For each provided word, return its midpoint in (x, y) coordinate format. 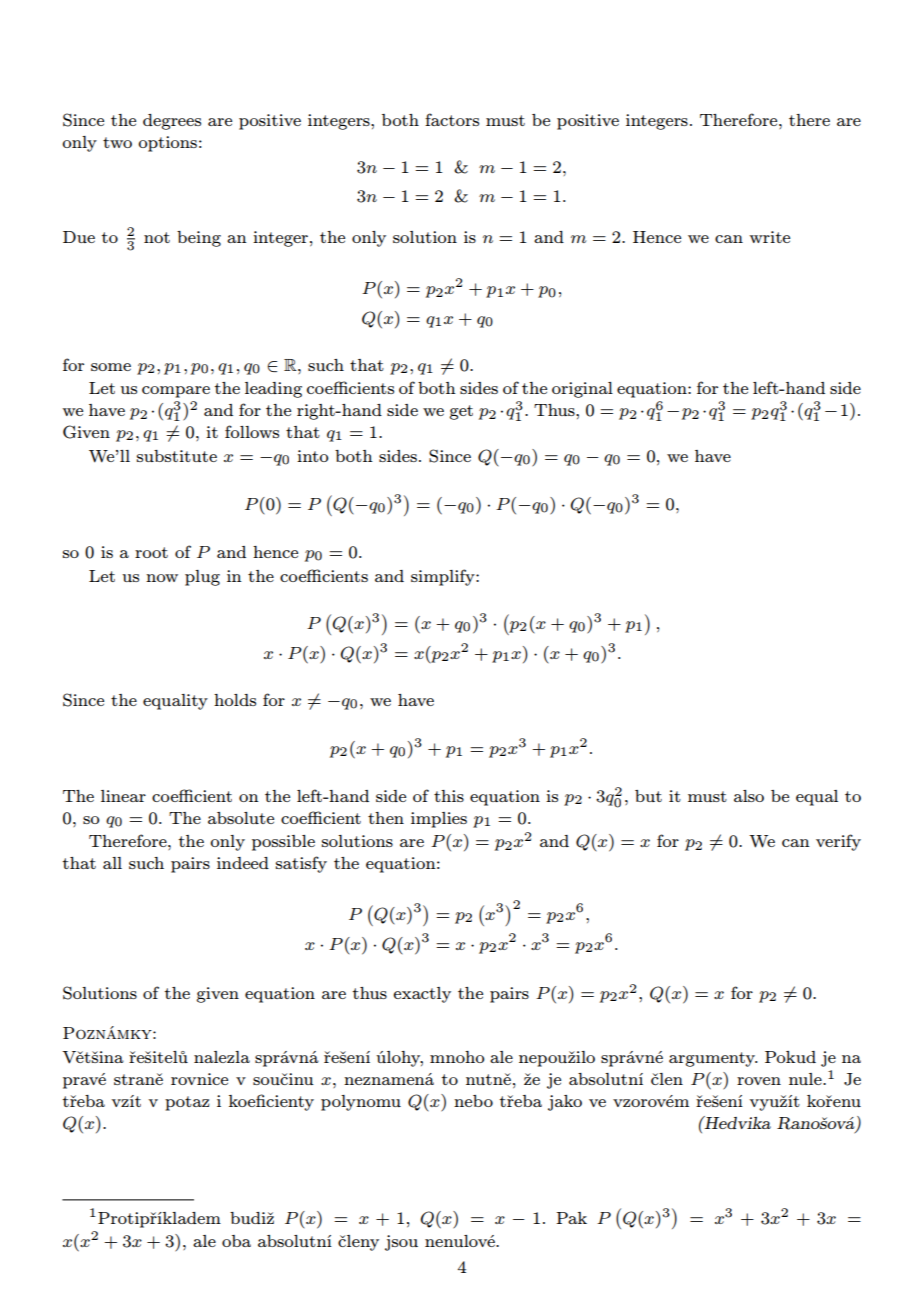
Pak (571, 1218)
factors (452, 119)
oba (236, 1241)
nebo (473, 1101)
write (769, 237)
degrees (172, 122)
